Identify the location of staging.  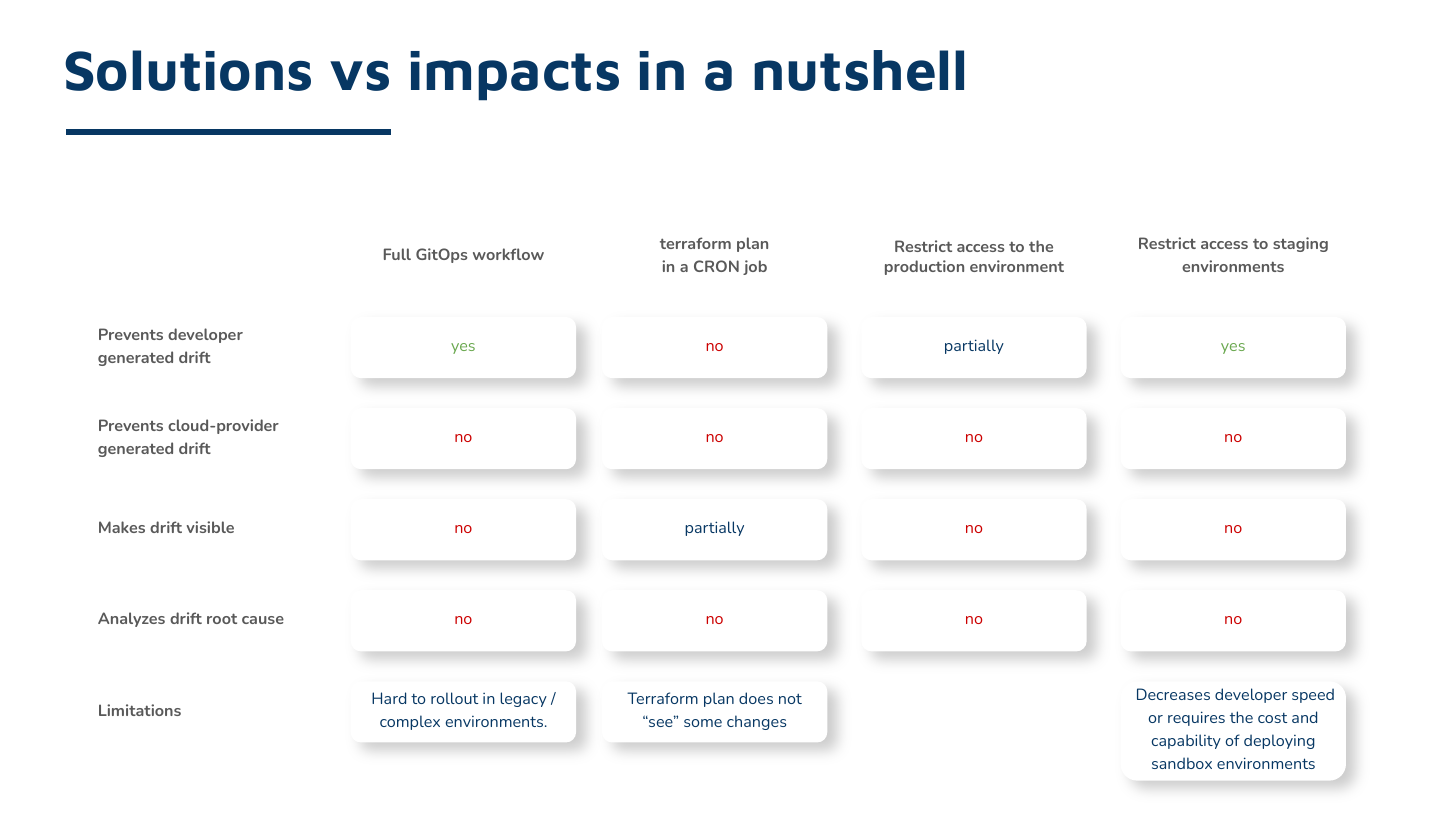
(1300, 244).
